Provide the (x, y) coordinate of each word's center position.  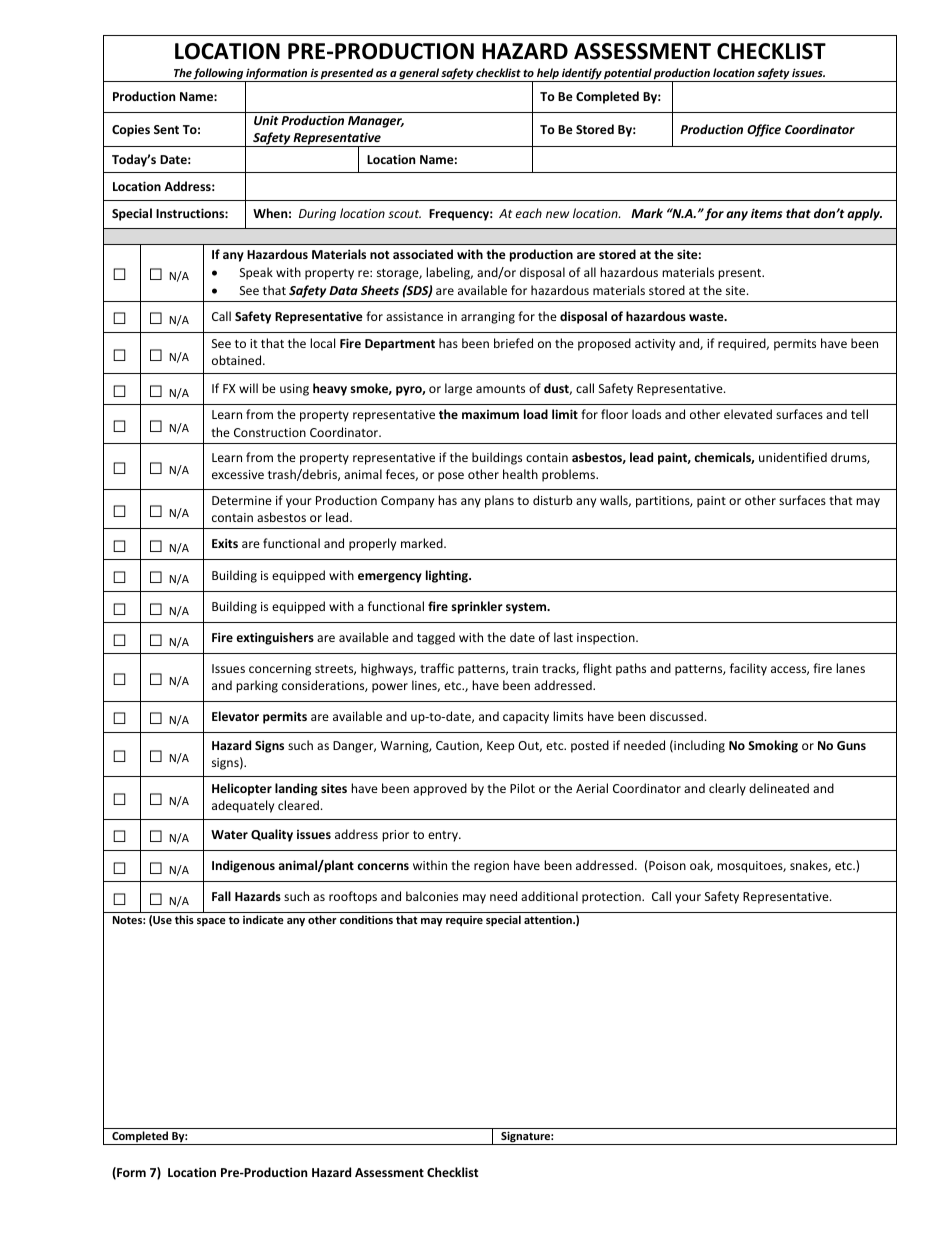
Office (764, 130)
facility (748, 669)
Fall (221, 896)
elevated (748, 414)
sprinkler (477, 607)
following (218, 75)
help (548, 75)
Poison (666, 865)
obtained (238, 360)
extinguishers (275, 638)
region (491, 867)
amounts (500, 389)
